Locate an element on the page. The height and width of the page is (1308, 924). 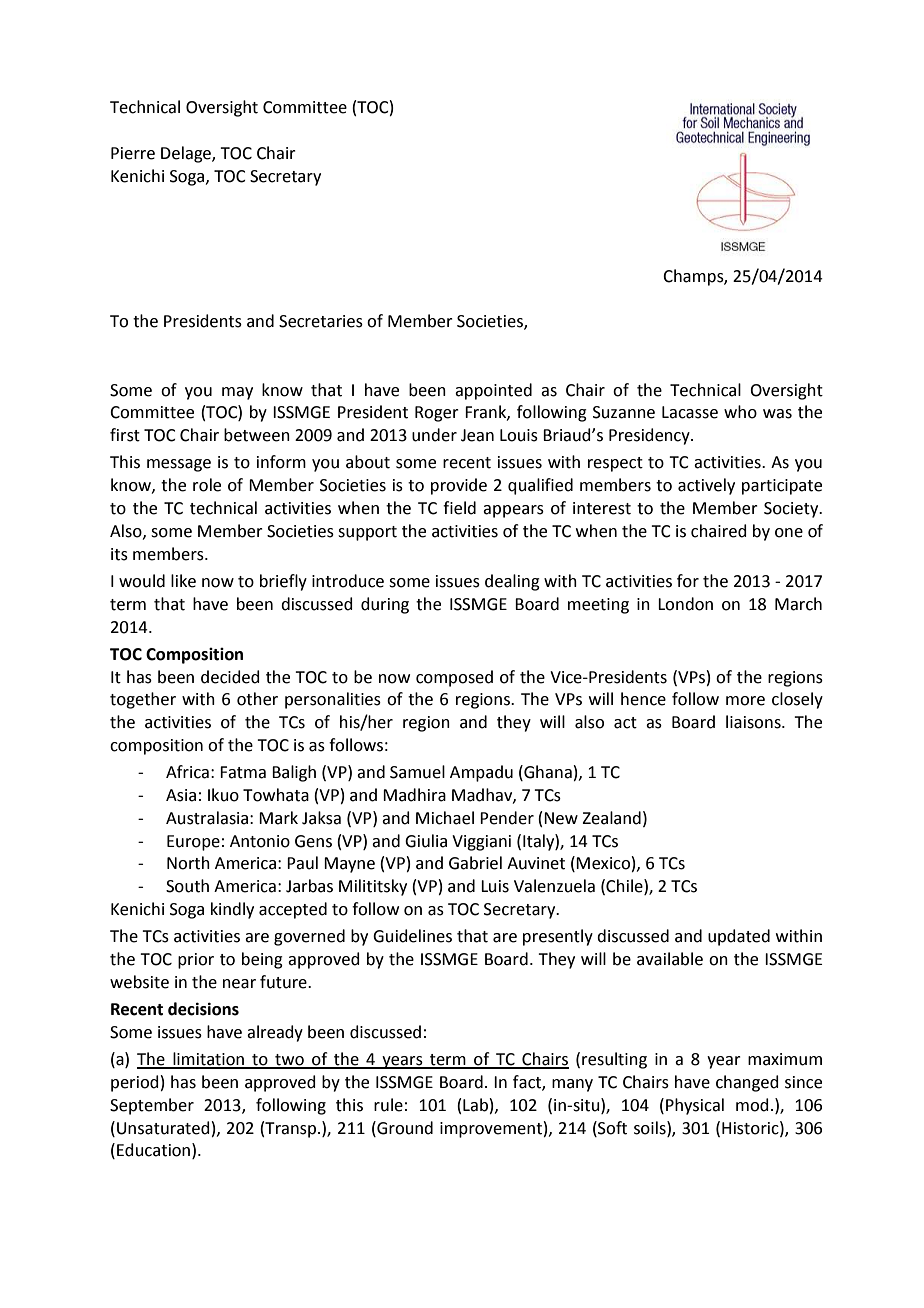
role is located at coordinates (207, 485).
